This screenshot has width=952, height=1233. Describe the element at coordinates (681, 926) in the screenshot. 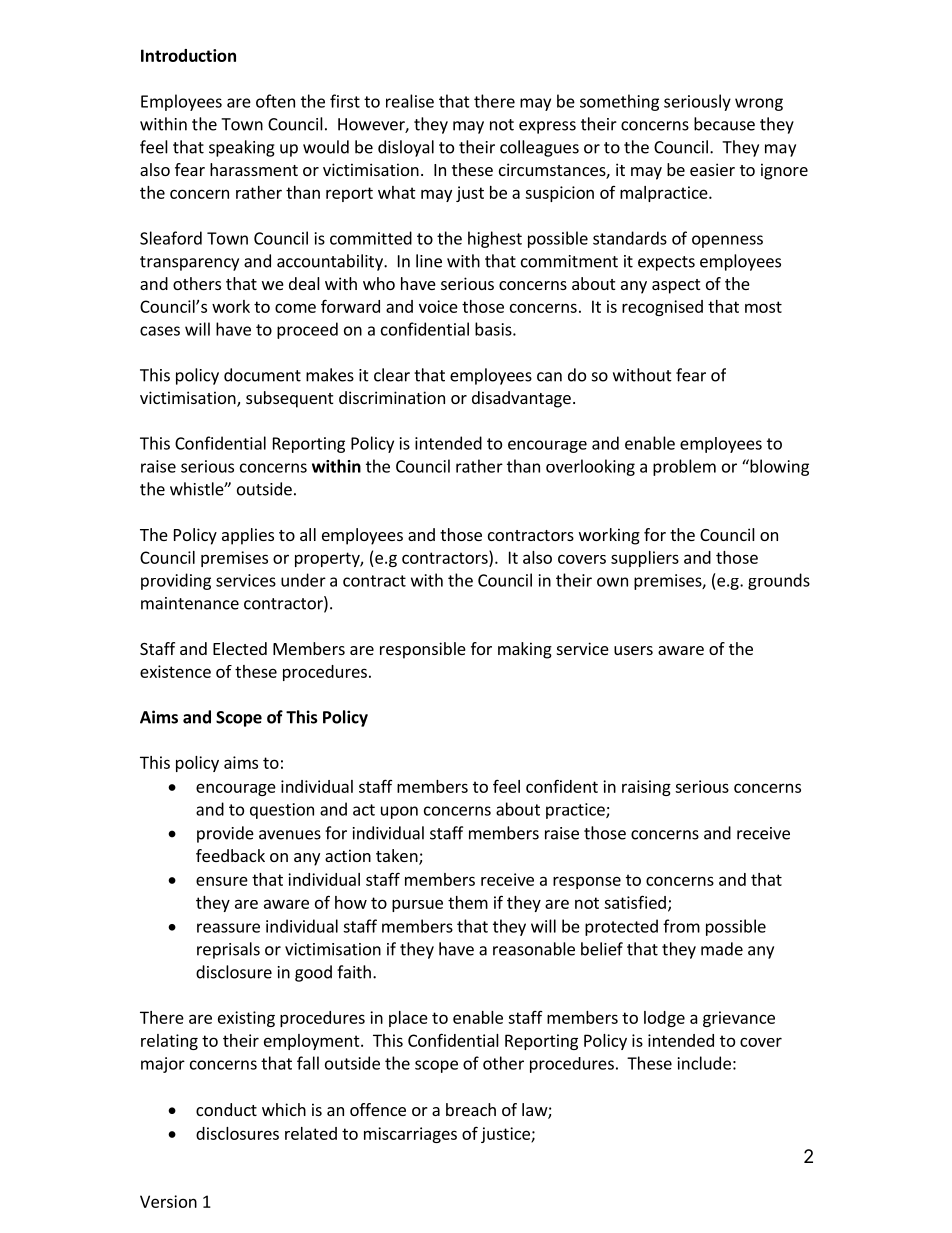

I see `from` at that location.
